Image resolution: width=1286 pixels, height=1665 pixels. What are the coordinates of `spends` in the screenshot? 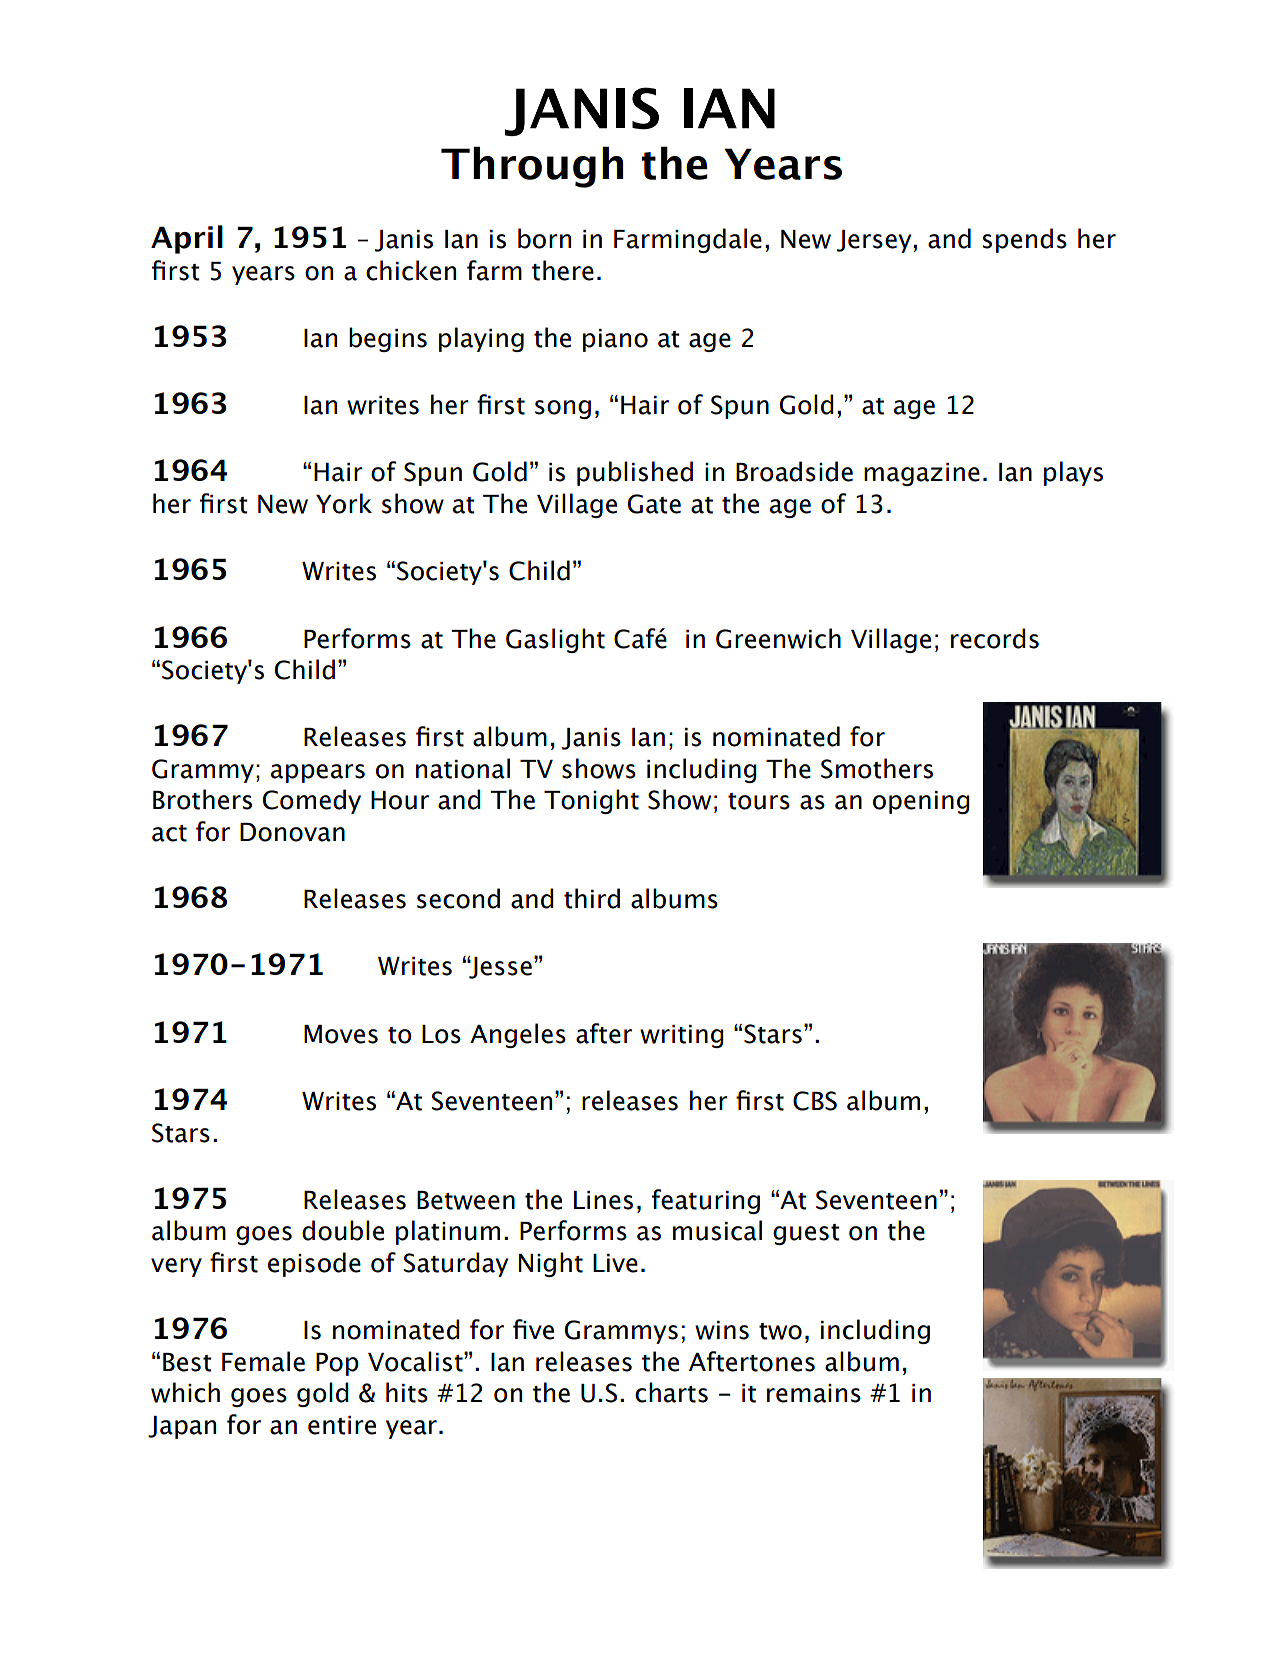 It's located at (1025, 240).
